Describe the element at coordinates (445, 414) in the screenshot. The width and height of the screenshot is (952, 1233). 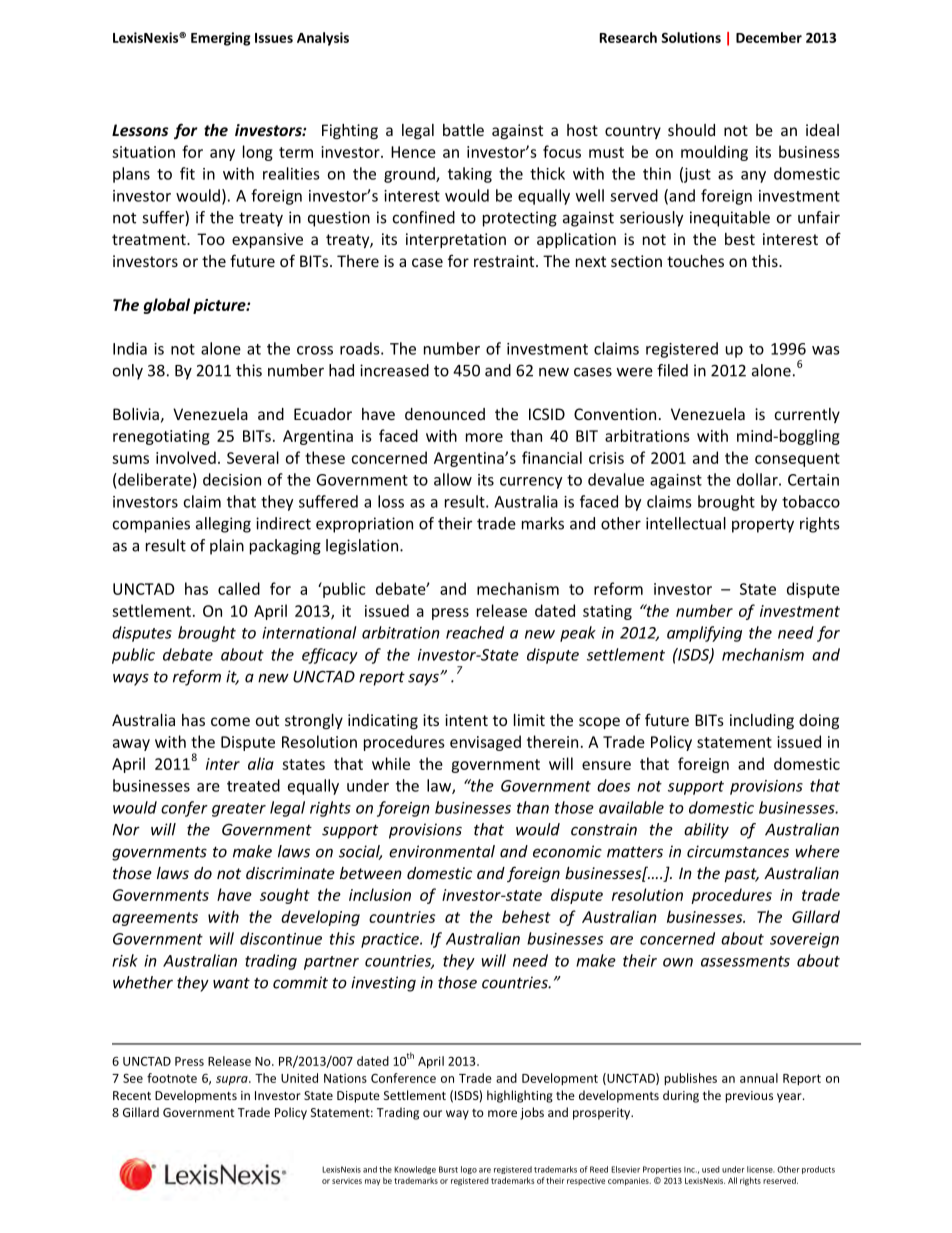
I see `denounced` at that location.
